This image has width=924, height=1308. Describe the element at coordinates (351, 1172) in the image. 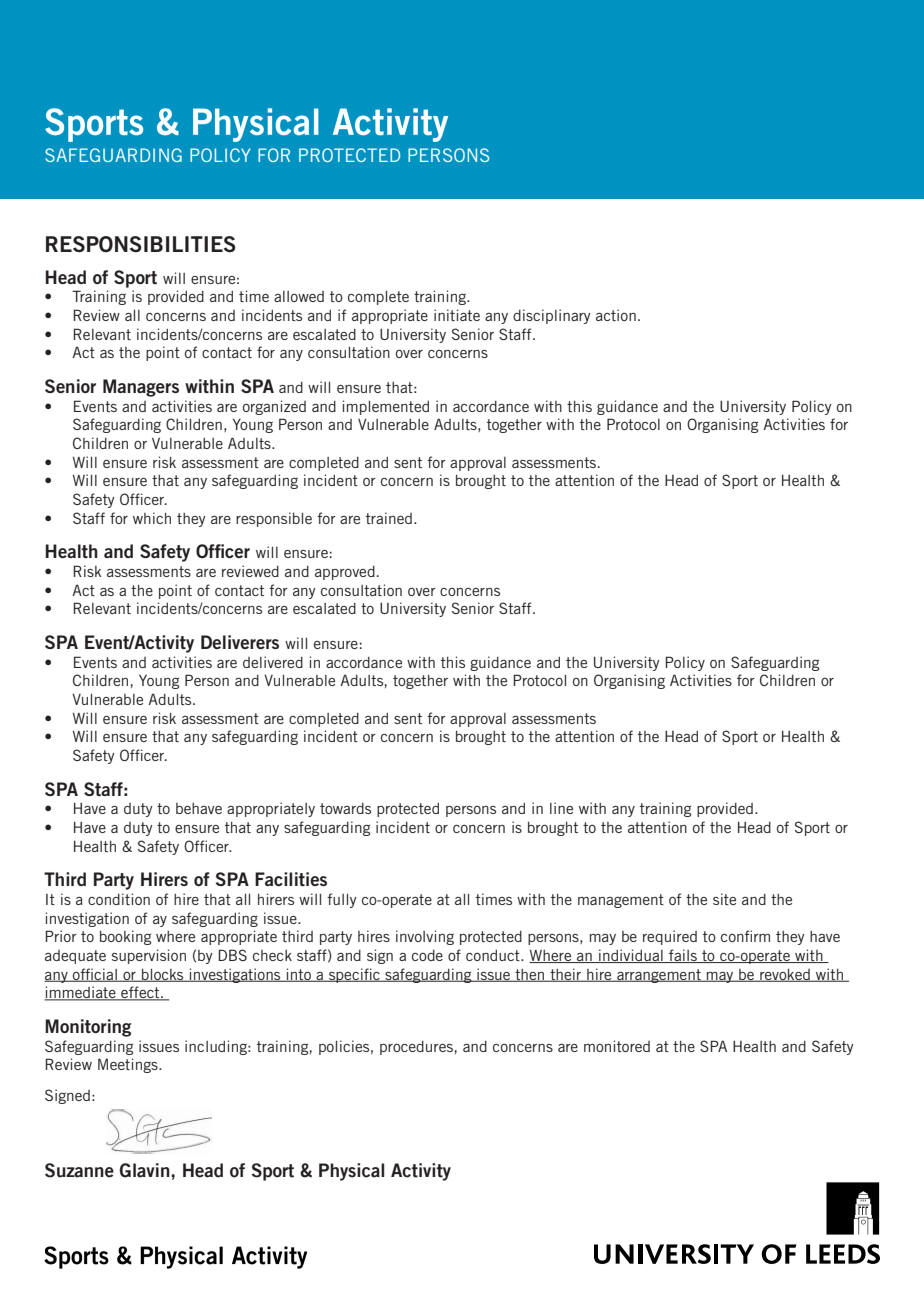

I see `Physical` at that location.
